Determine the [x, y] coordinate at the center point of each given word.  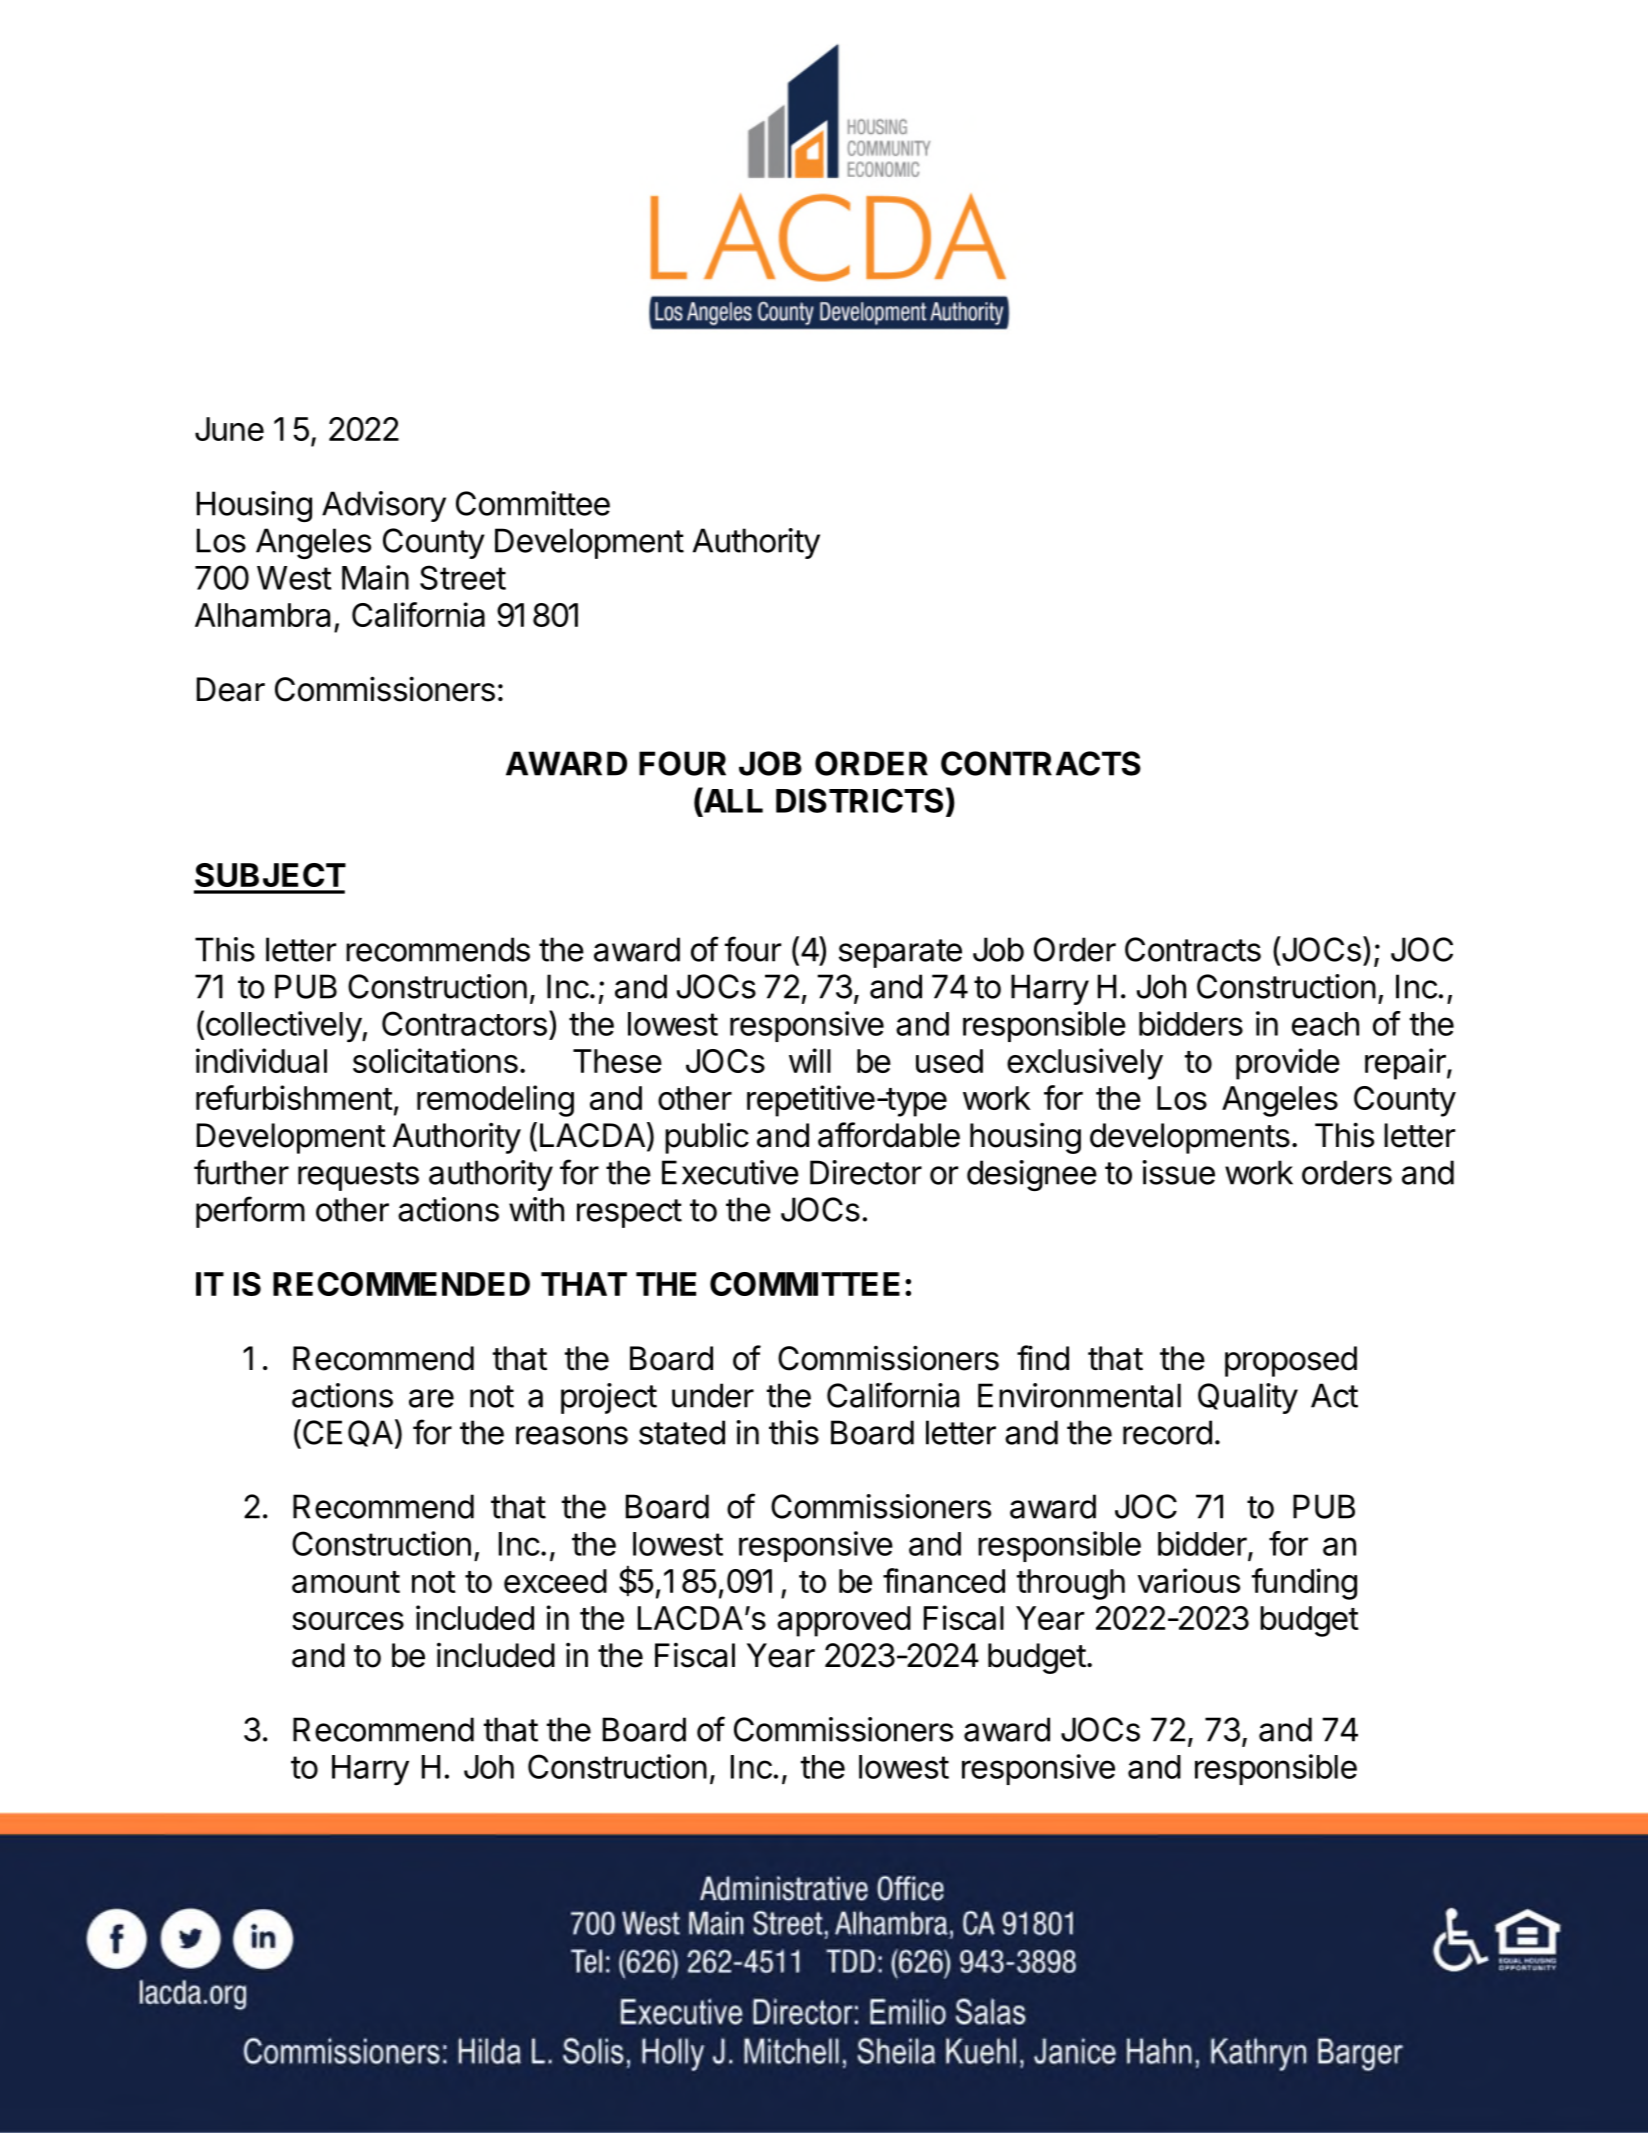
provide [1288, 1064]
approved [844, 1621]
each [1325, 1024]
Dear [231, 689]
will [810, 1060]
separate [900, 953]
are [431, 1398]
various [1188, 1580]
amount [346, 1582]
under [713, 1395]
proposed [1291, 1361]
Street [463, 577]
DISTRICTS [859, 800]
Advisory [384, 506]
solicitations [435, 1060]
